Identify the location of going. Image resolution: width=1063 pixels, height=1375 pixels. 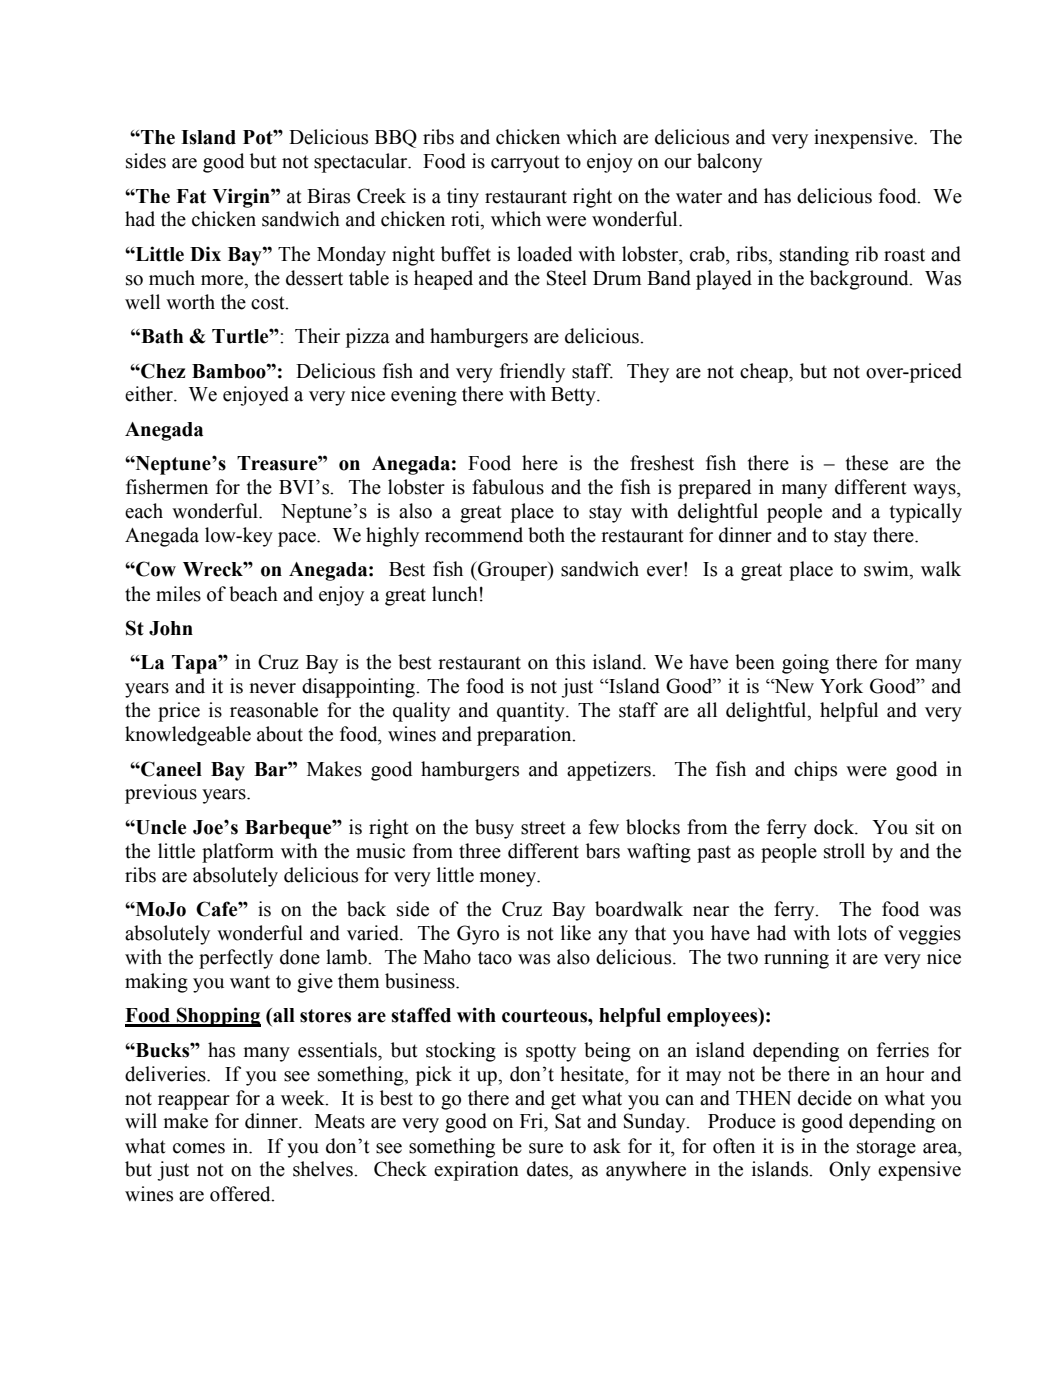
(805, 664).
